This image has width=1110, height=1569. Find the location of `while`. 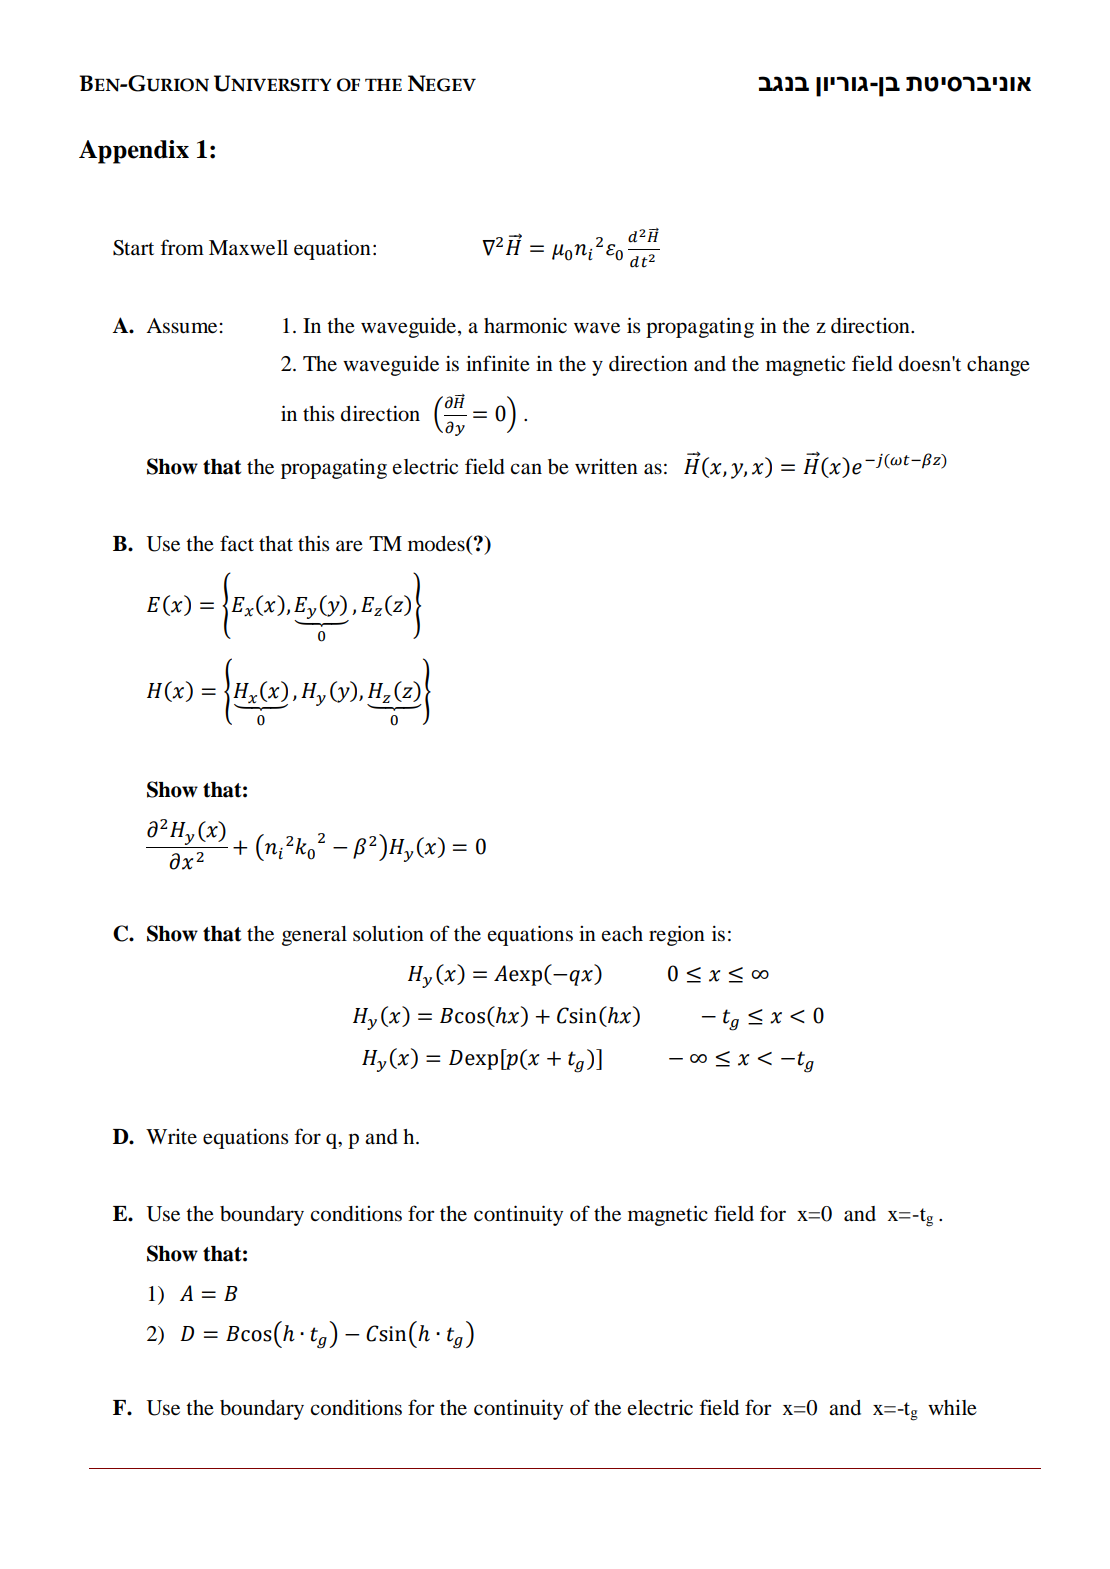

while is located at coordinates (952, 1408).
